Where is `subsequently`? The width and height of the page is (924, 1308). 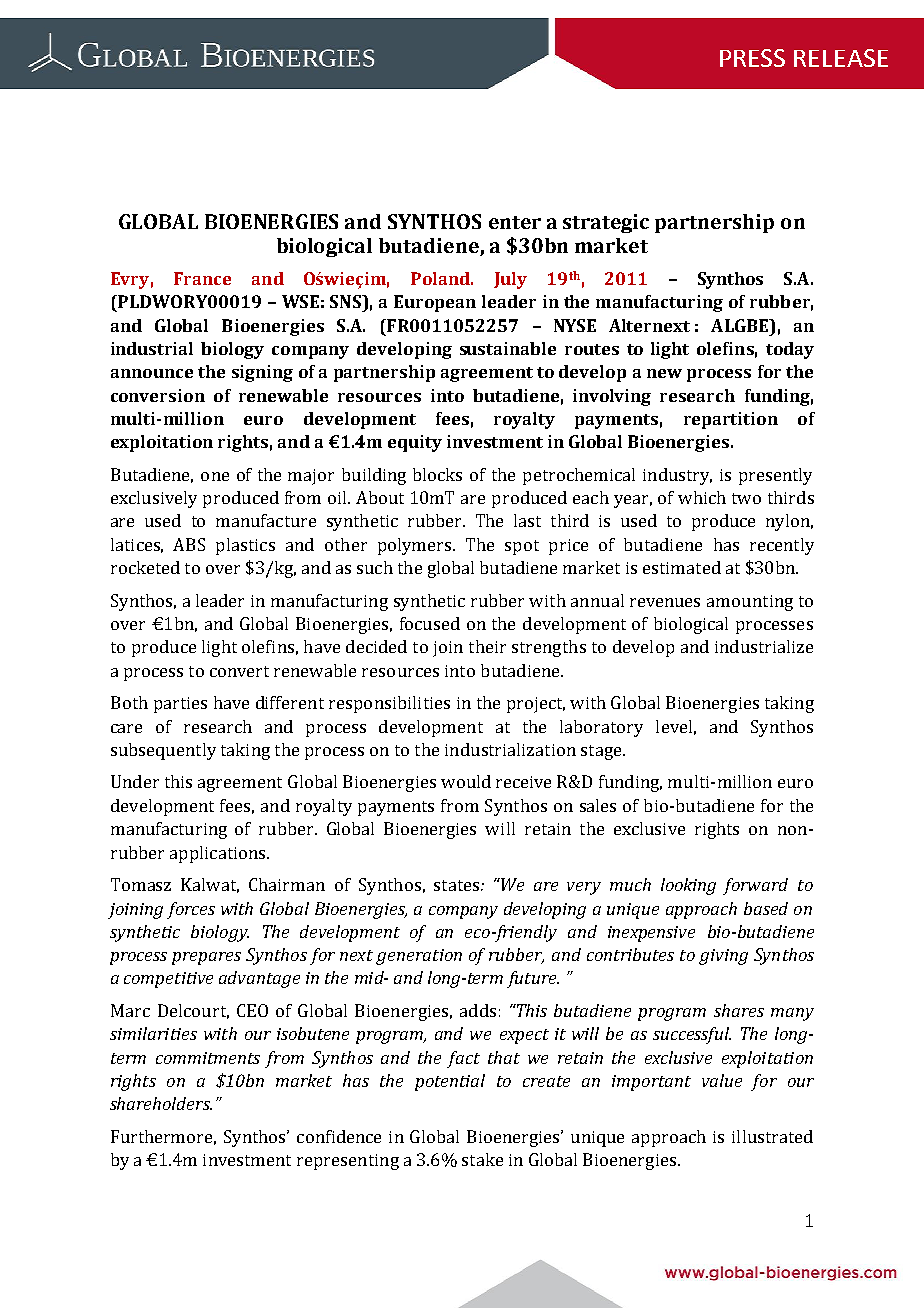 subsequently is located at coordinates (163, 751).
